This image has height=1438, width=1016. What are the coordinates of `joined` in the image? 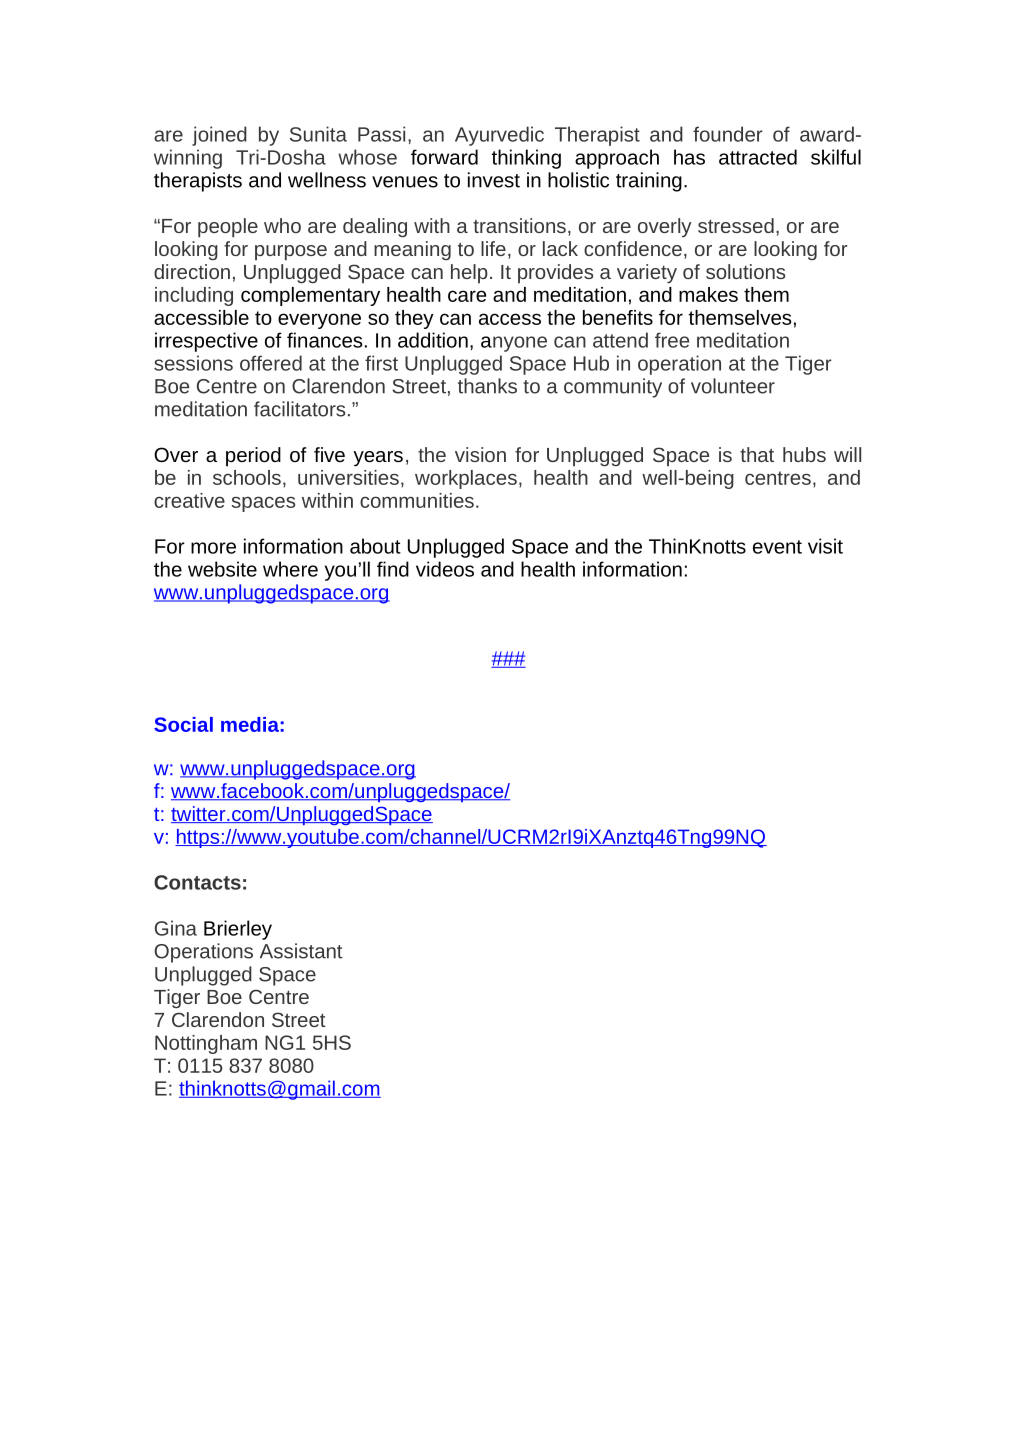 It's located at (219, 136).
